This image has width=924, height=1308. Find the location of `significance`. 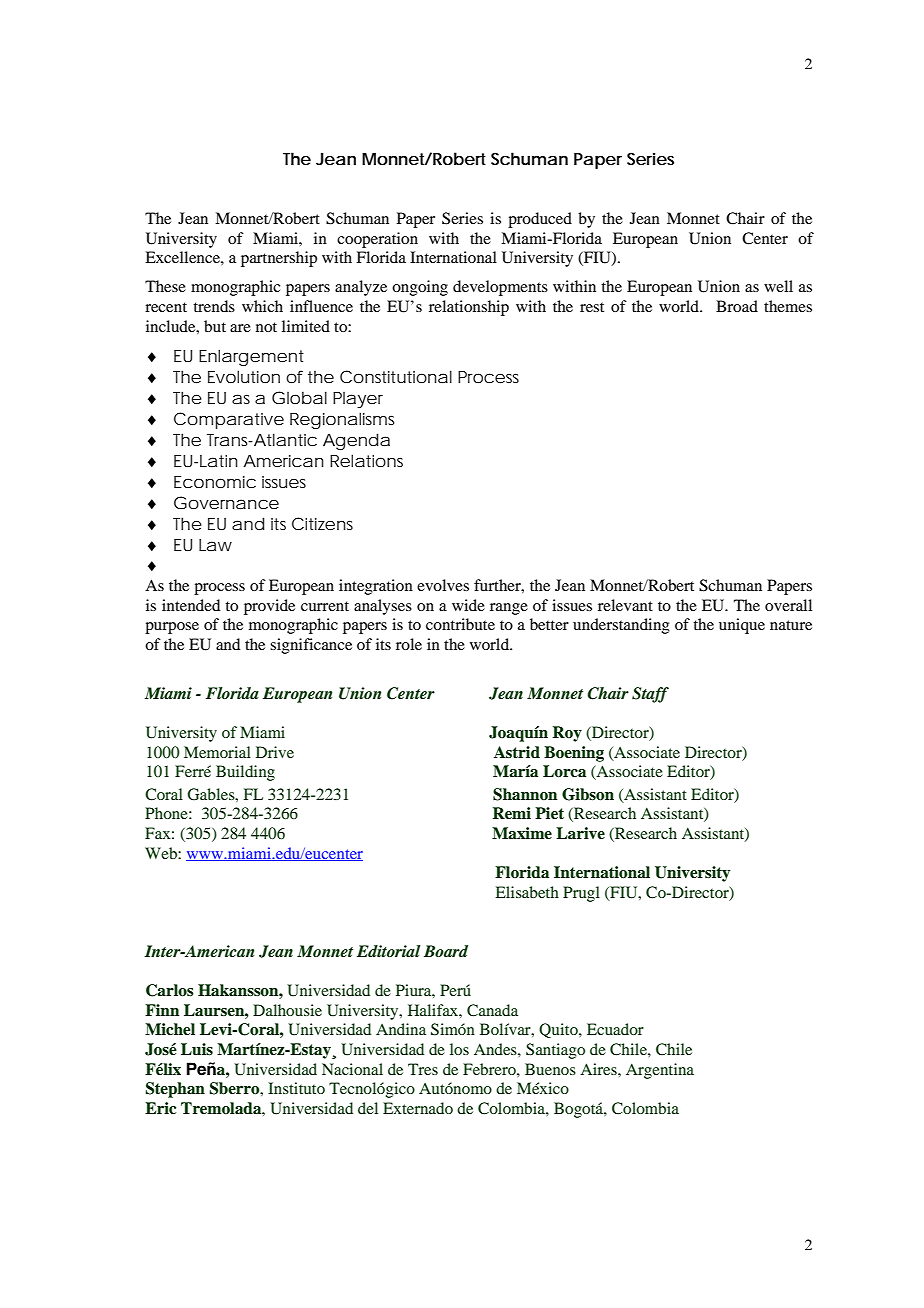

significance is located at coordinates (311, 646).
